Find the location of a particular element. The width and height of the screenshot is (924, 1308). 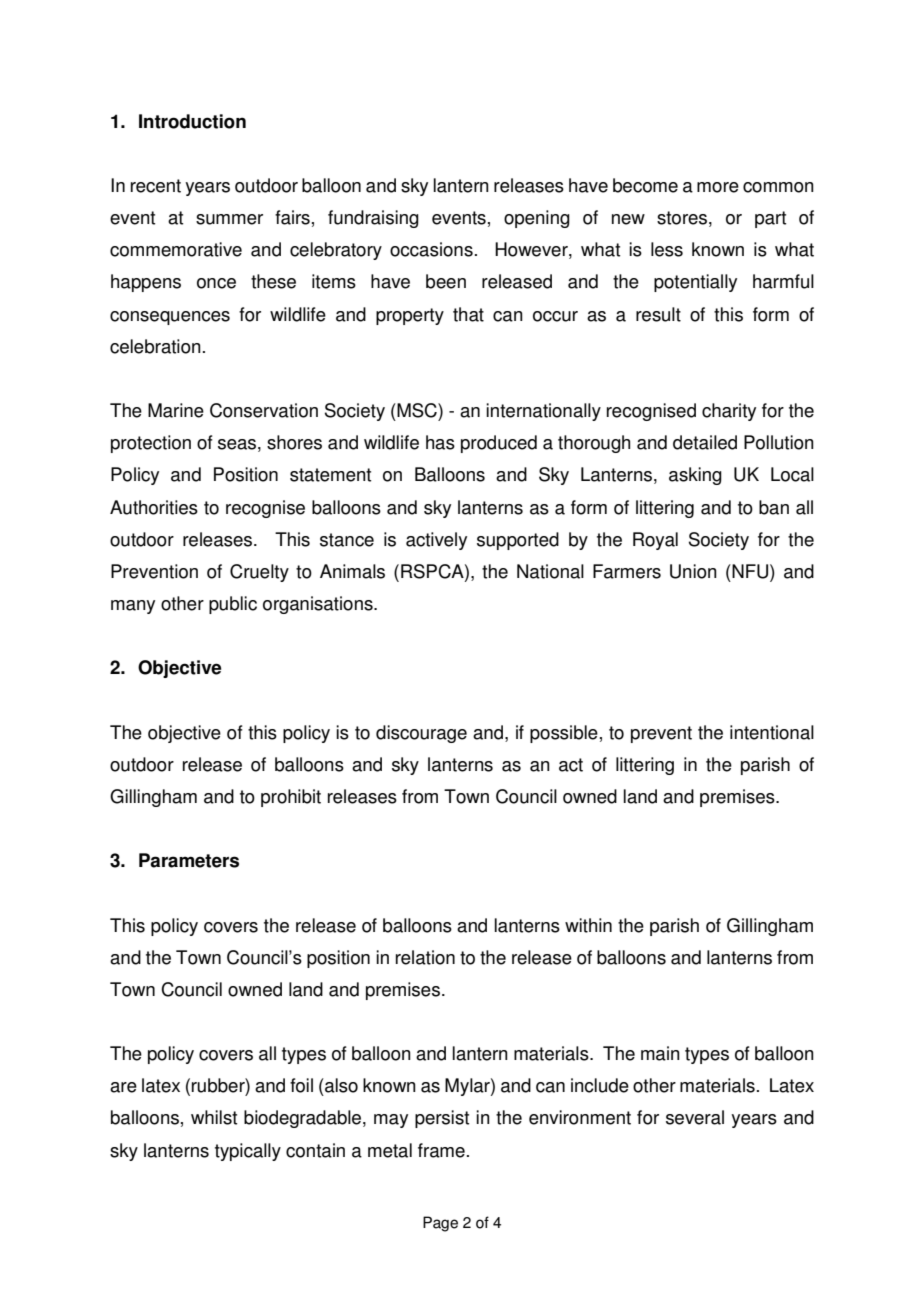

opening is located at coordinates (537, 219).
